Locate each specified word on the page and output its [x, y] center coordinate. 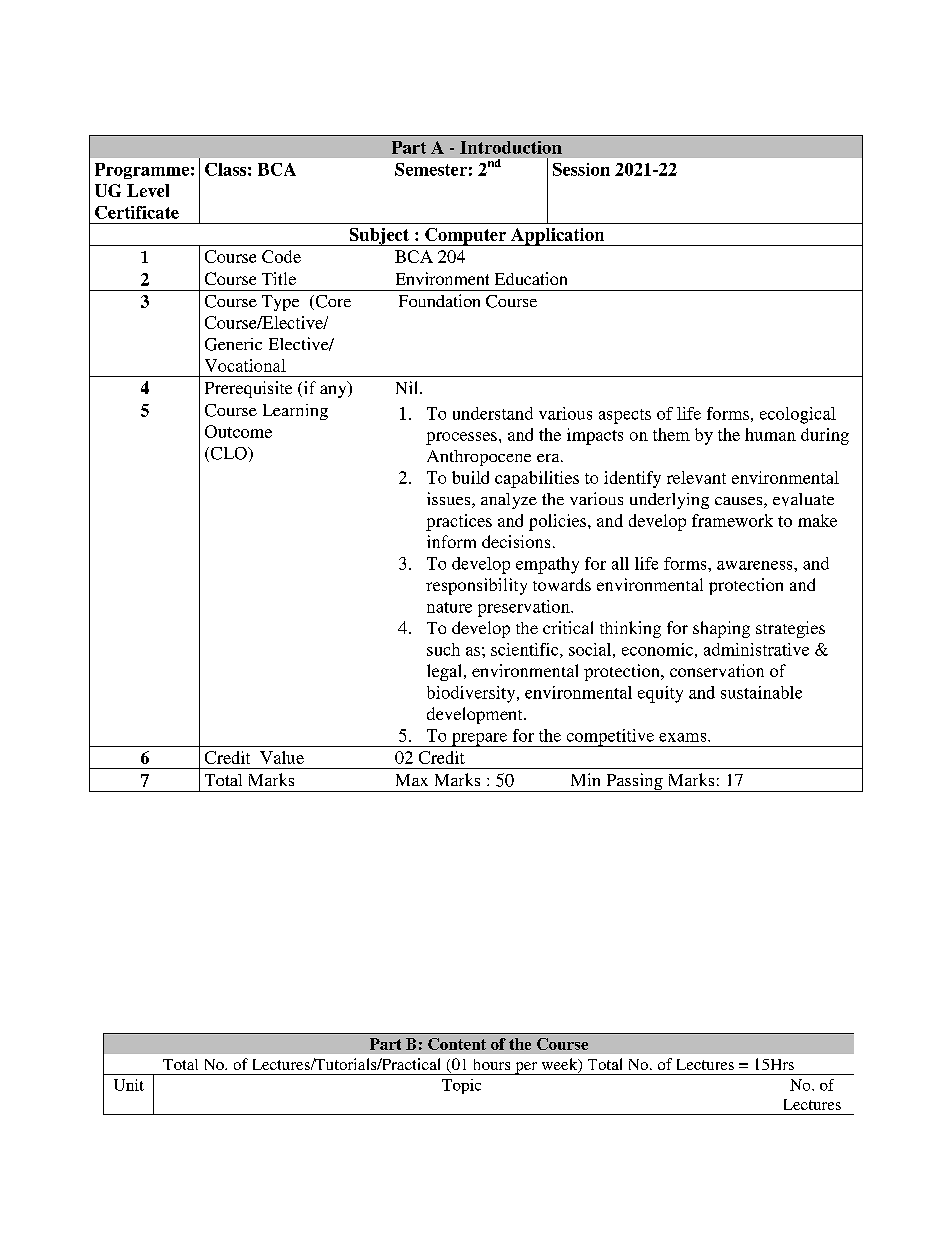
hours [492, 1064]
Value [282, 757]
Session [581, 169]
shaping [721, 629]
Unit [129, 1085]
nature [449, 607]
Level [148, 190]
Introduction [511, 147]
